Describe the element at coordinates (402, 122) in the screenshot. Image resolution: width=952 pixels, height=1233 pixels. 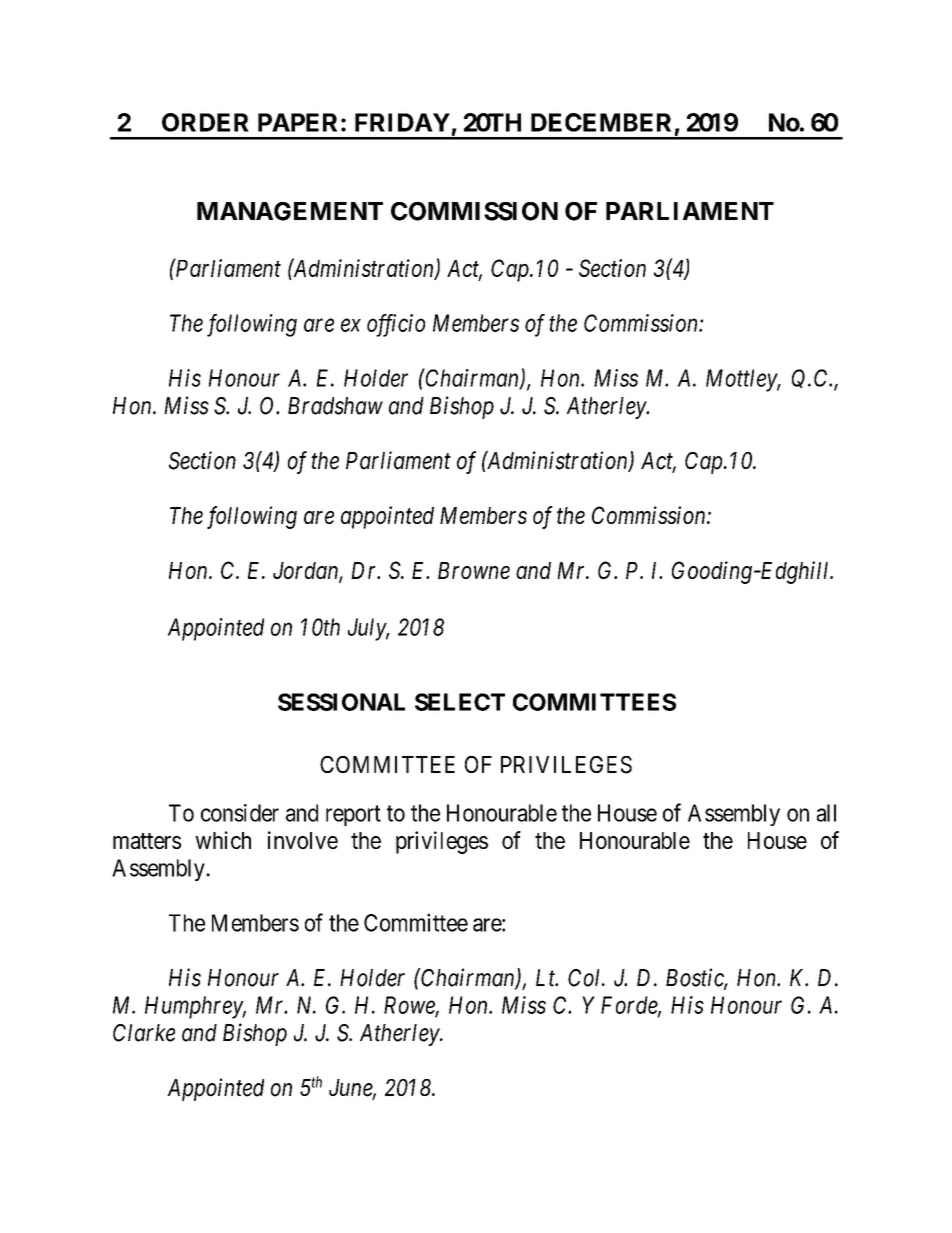
I see `FRIDAY` at that location.
